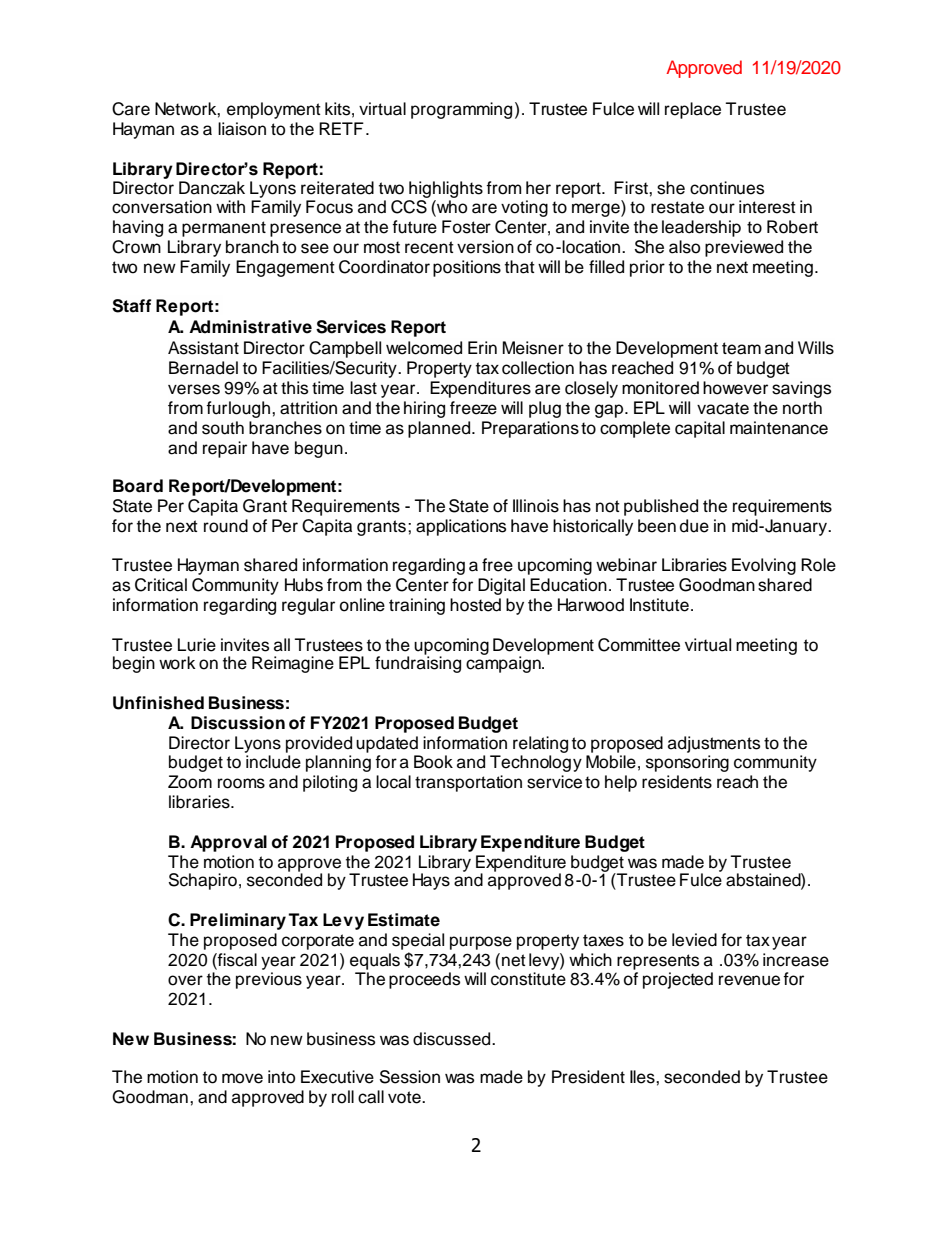  What do you see at coordinates (693, 110) in the image?
I see `replace` at bounding box center [693, 110].
